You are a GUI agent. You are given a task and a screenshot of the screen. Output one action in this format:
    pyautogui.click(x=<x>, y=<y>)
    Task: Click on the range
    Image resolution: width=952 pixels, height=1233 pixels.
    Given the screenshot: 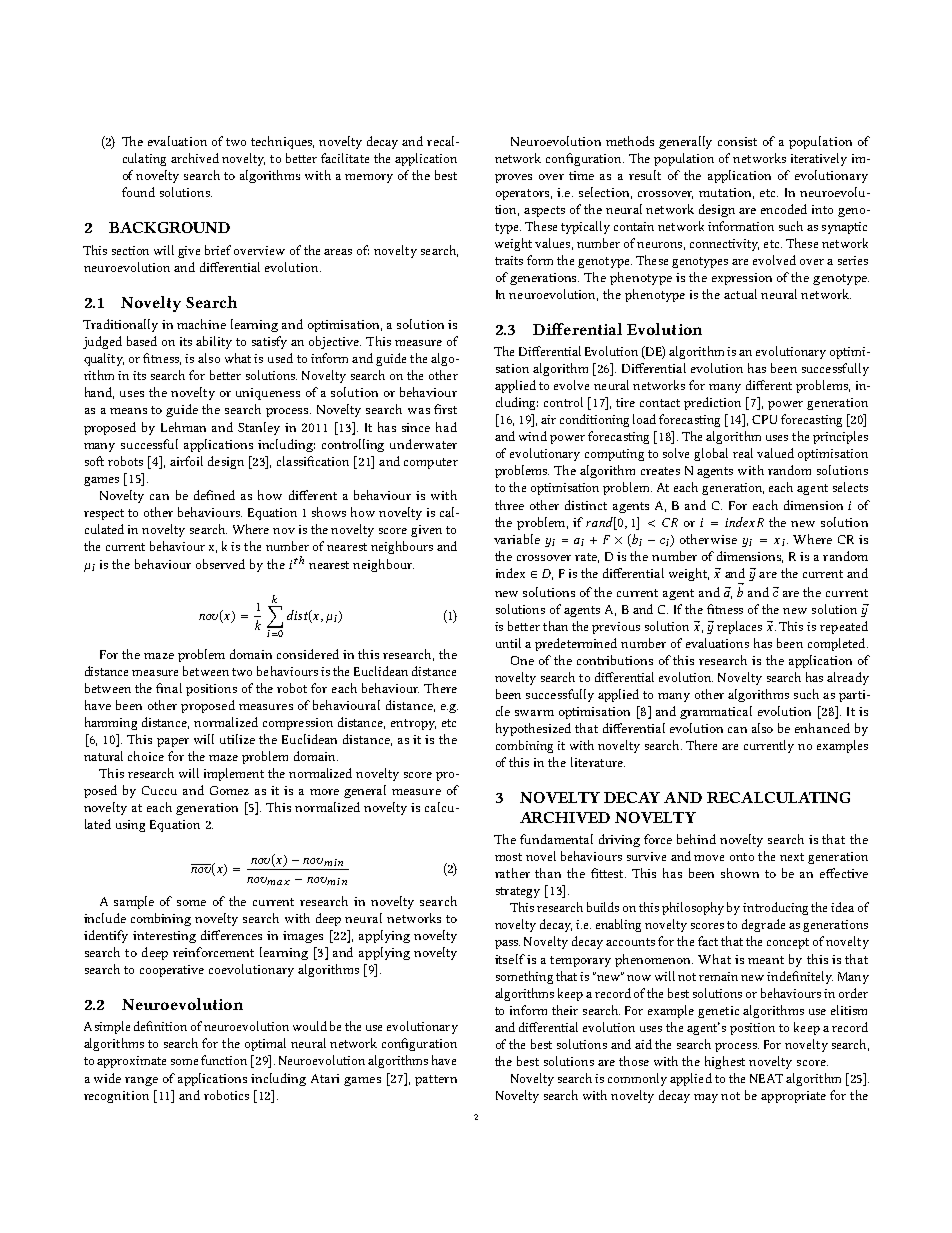 What is the action you would take?
    pyautogui.click(x=141, y=1081)
